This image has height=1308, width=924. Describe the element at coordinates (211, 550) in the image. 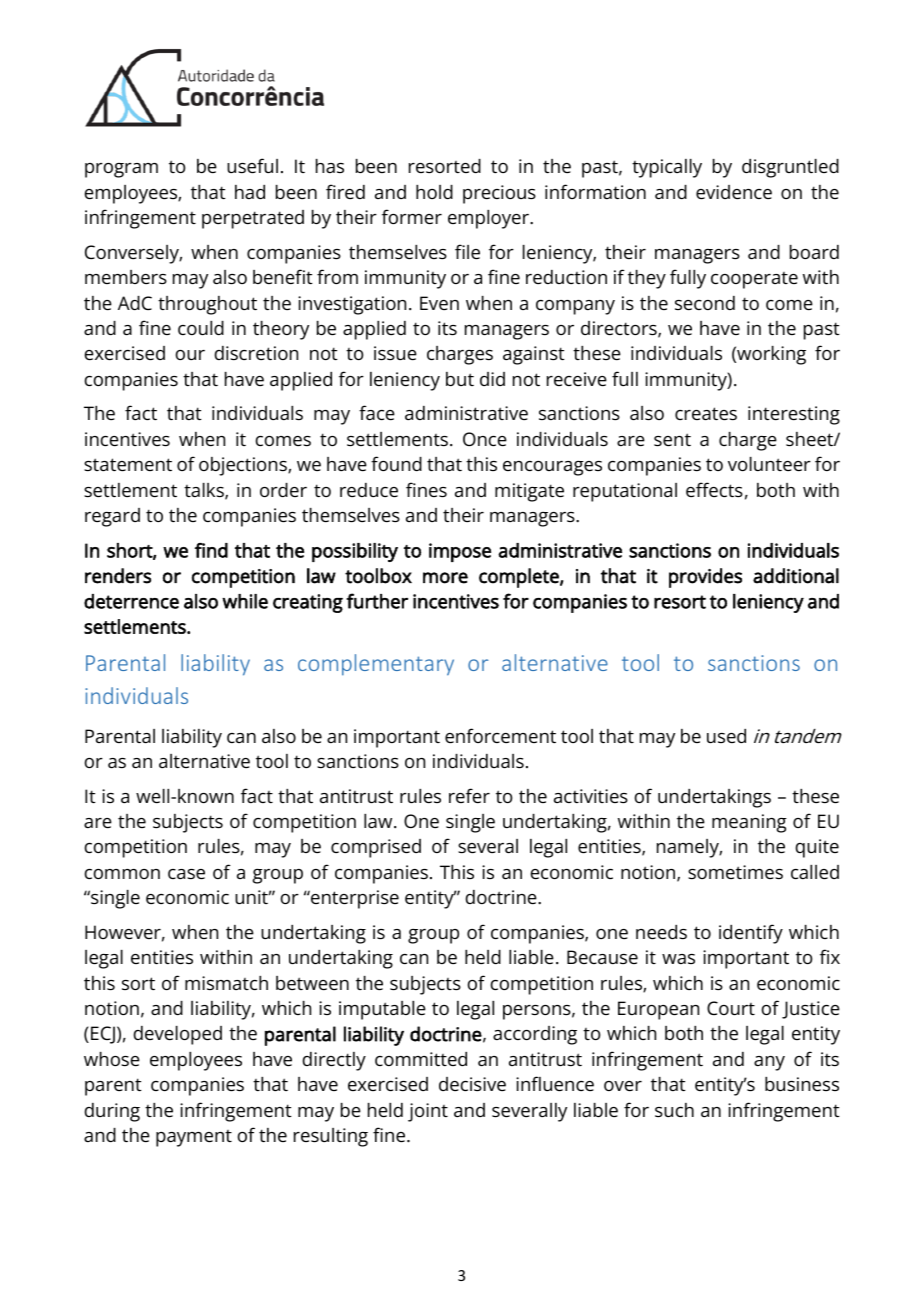

I see `find` at that location.
